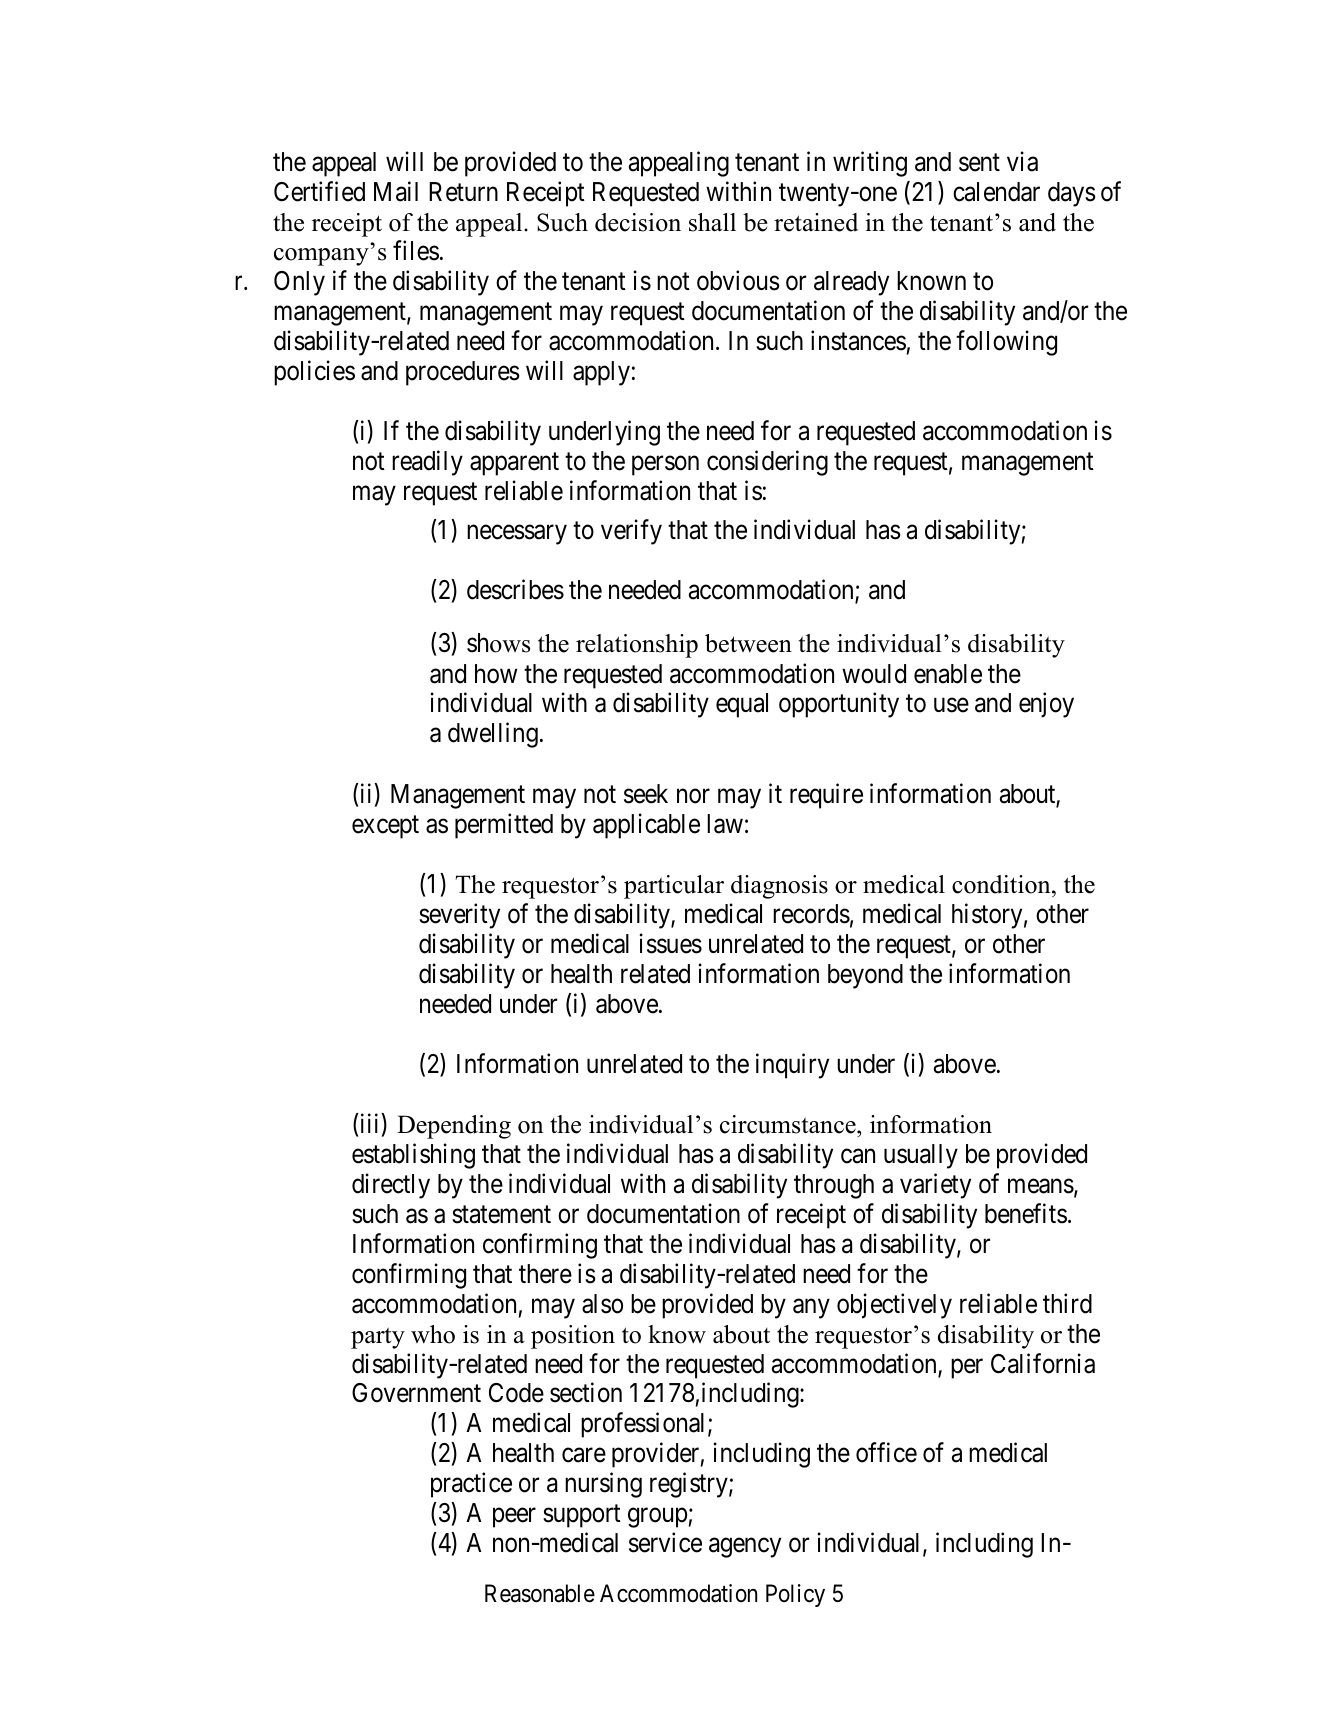 The width and height of the screenshot is (1327, 1717). I want to click on Mail, so click(396, 191).
